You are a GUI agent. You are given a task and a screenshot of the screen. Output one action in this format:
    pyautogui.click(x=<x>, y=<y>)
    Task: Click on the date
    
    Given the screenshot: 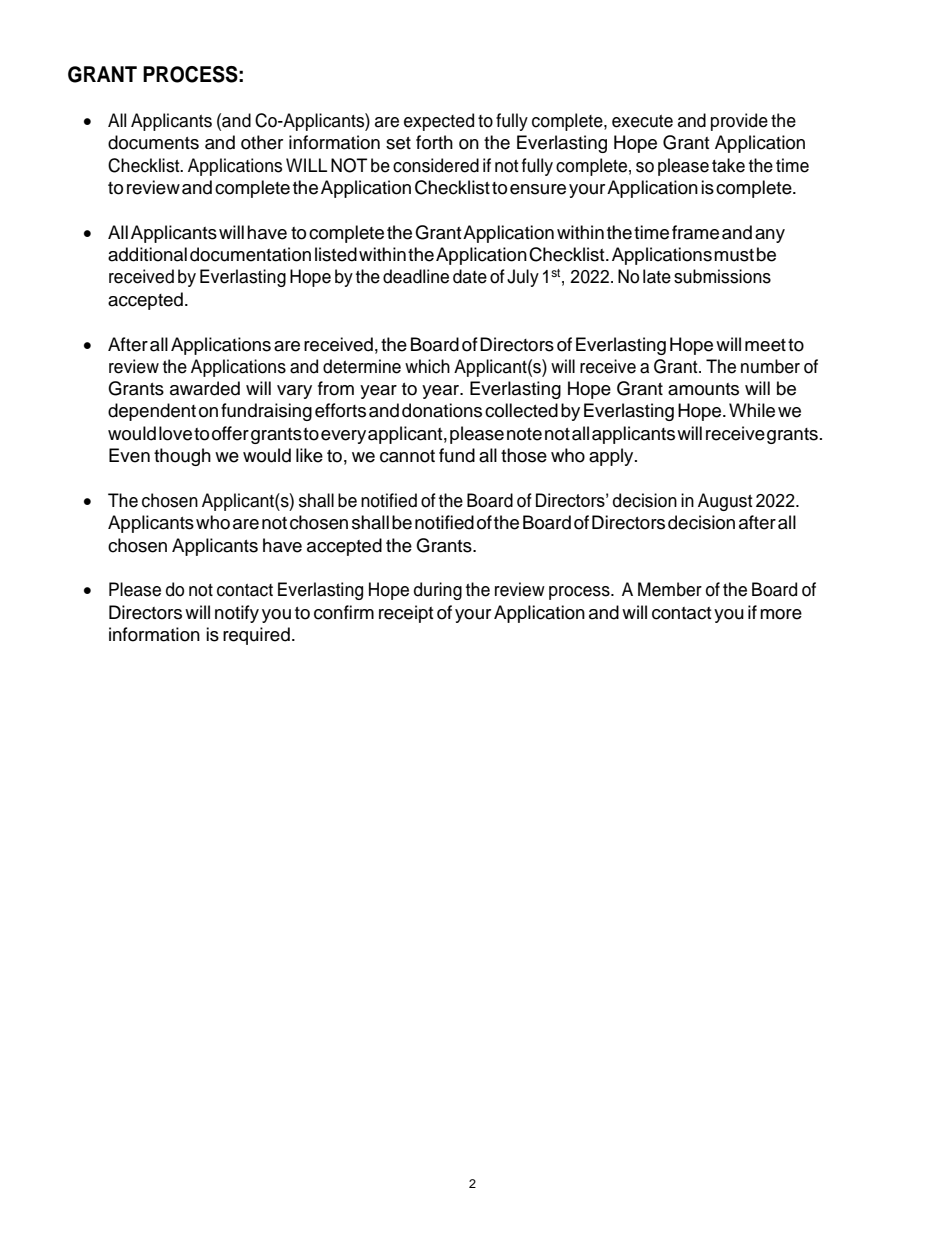 What is the action you would take?
    pyautogui.click(x=470, y=276)
